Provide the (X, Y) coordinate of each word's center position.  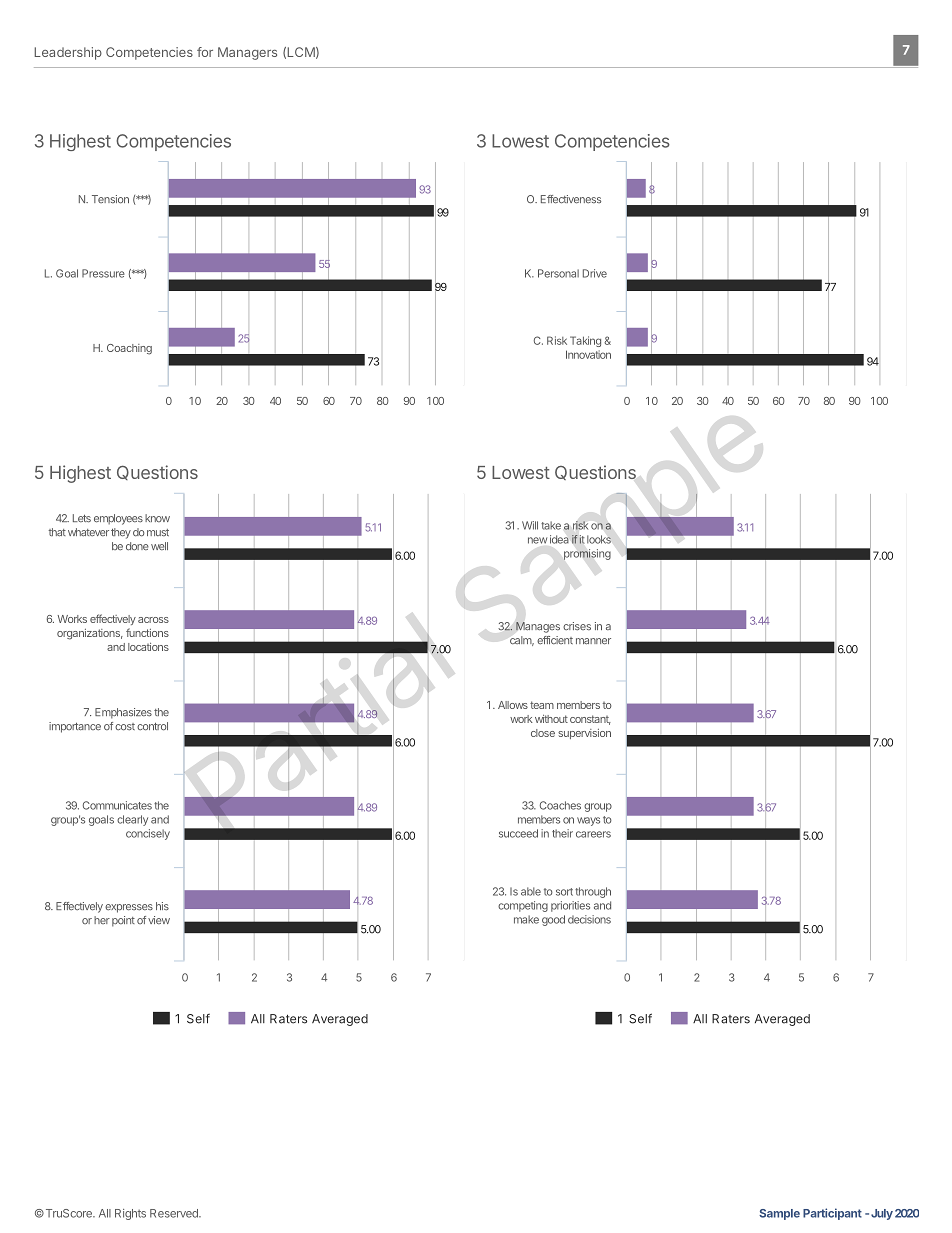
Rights (130, 1214)
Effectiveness (571, 199)
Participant (832, 1214)
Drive (595, 273)
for (205, 52)
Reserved (175, 1213)
